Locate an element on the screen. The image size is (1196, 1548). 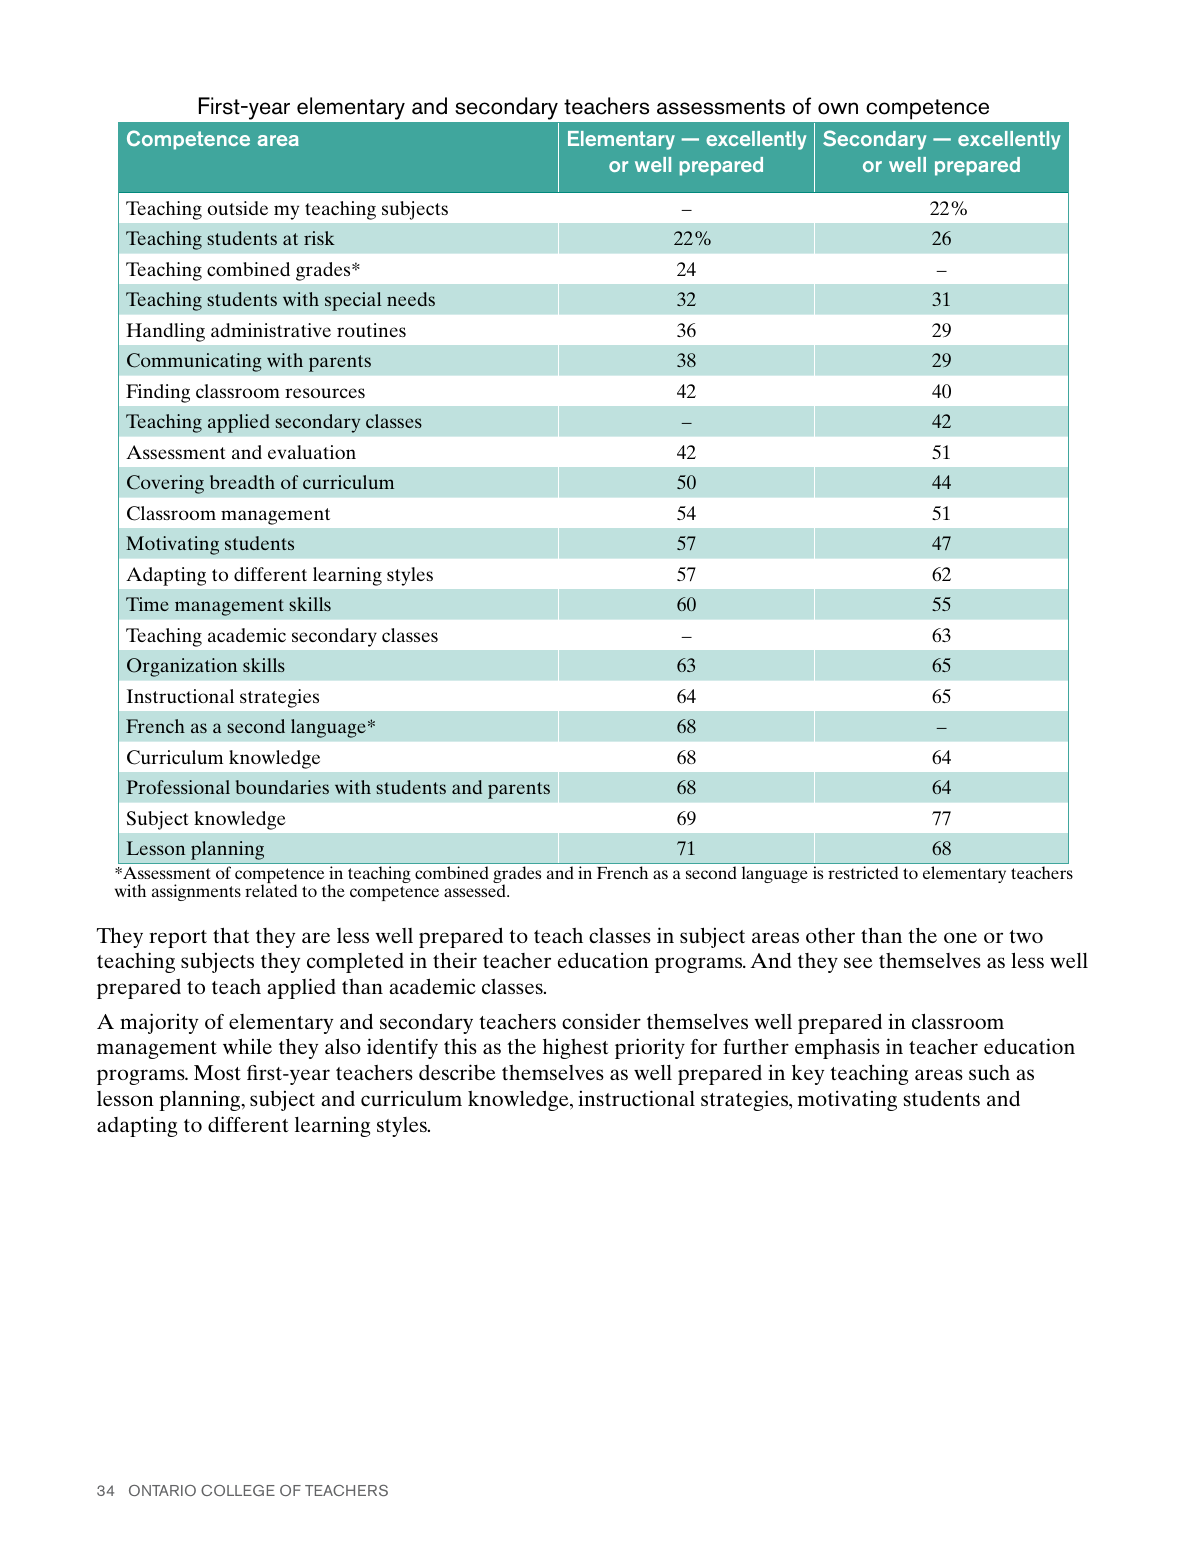
own is located at coordinates (838, 108).
